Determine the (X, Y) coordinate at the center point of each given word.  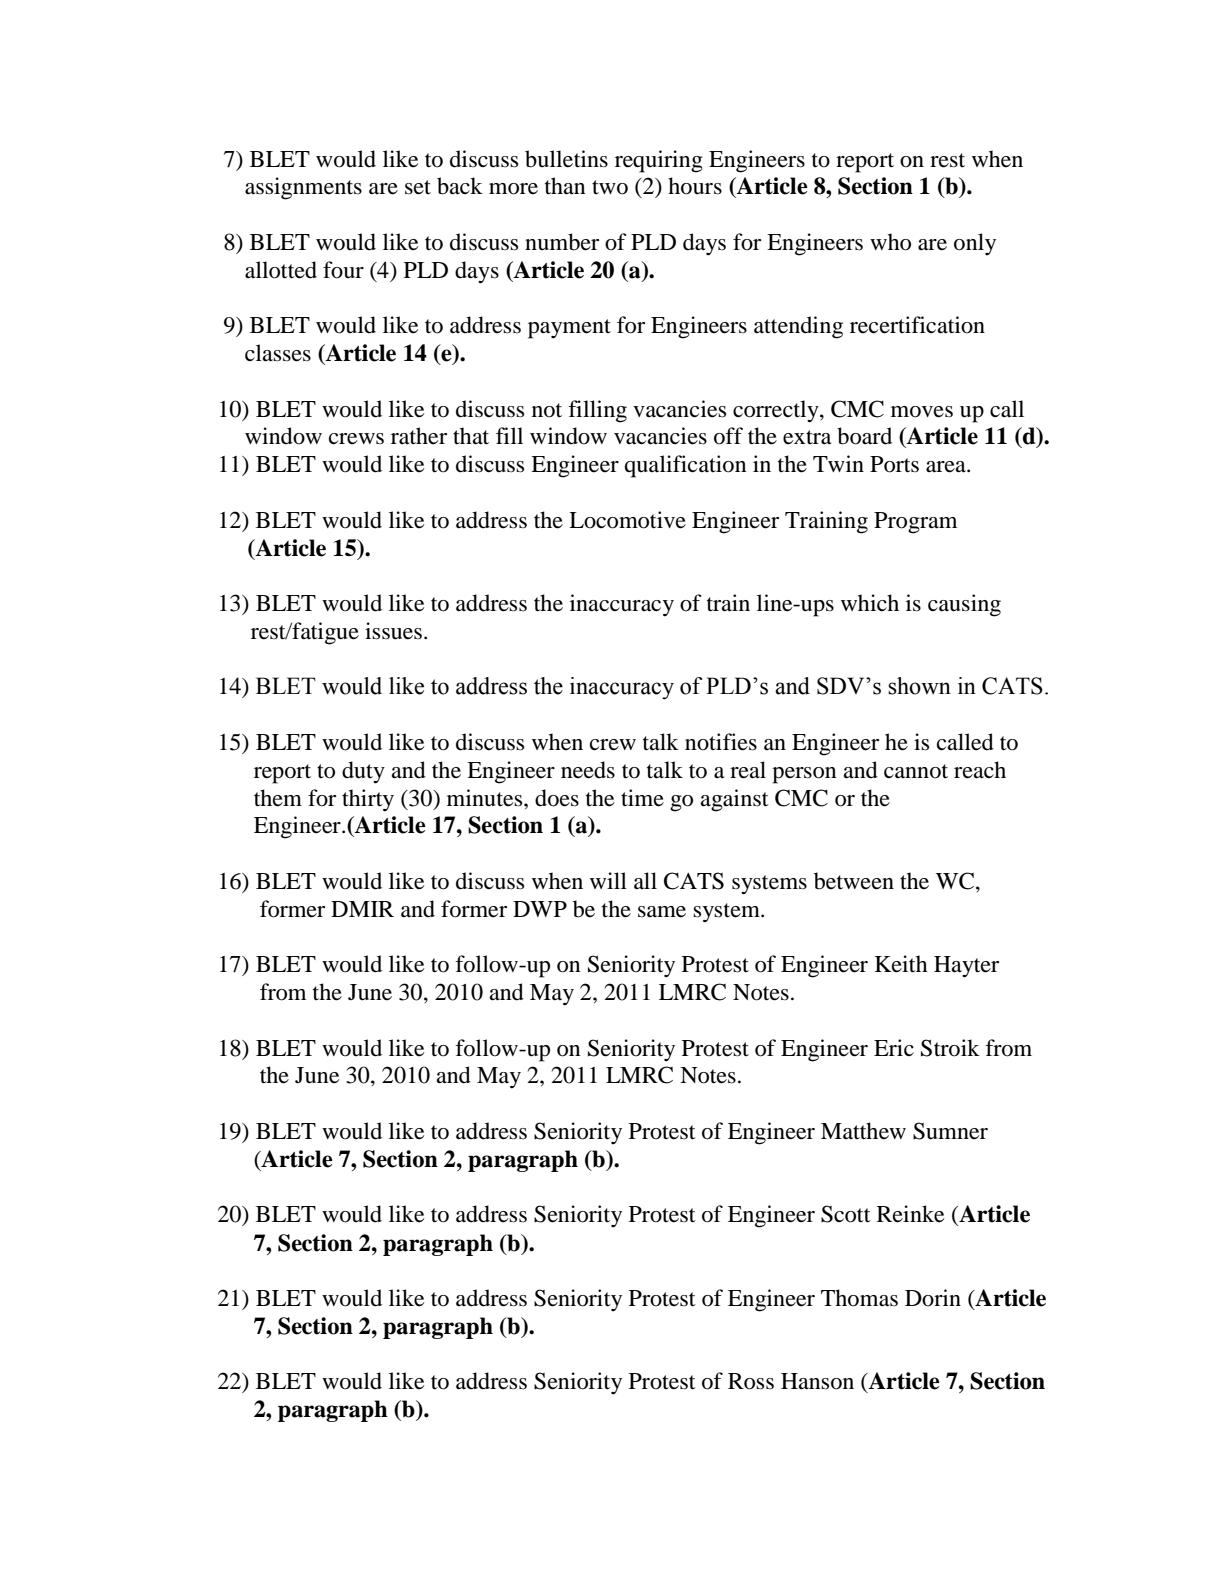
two (610, 187)
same (662, 912)
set (418, 187)
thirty (368, 800)
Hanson (817, 1381)
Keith (901, 964)
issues (393, 631)
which (870, 602)
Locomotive (627, 520)
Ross (751, 1381)
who (890, 242)
